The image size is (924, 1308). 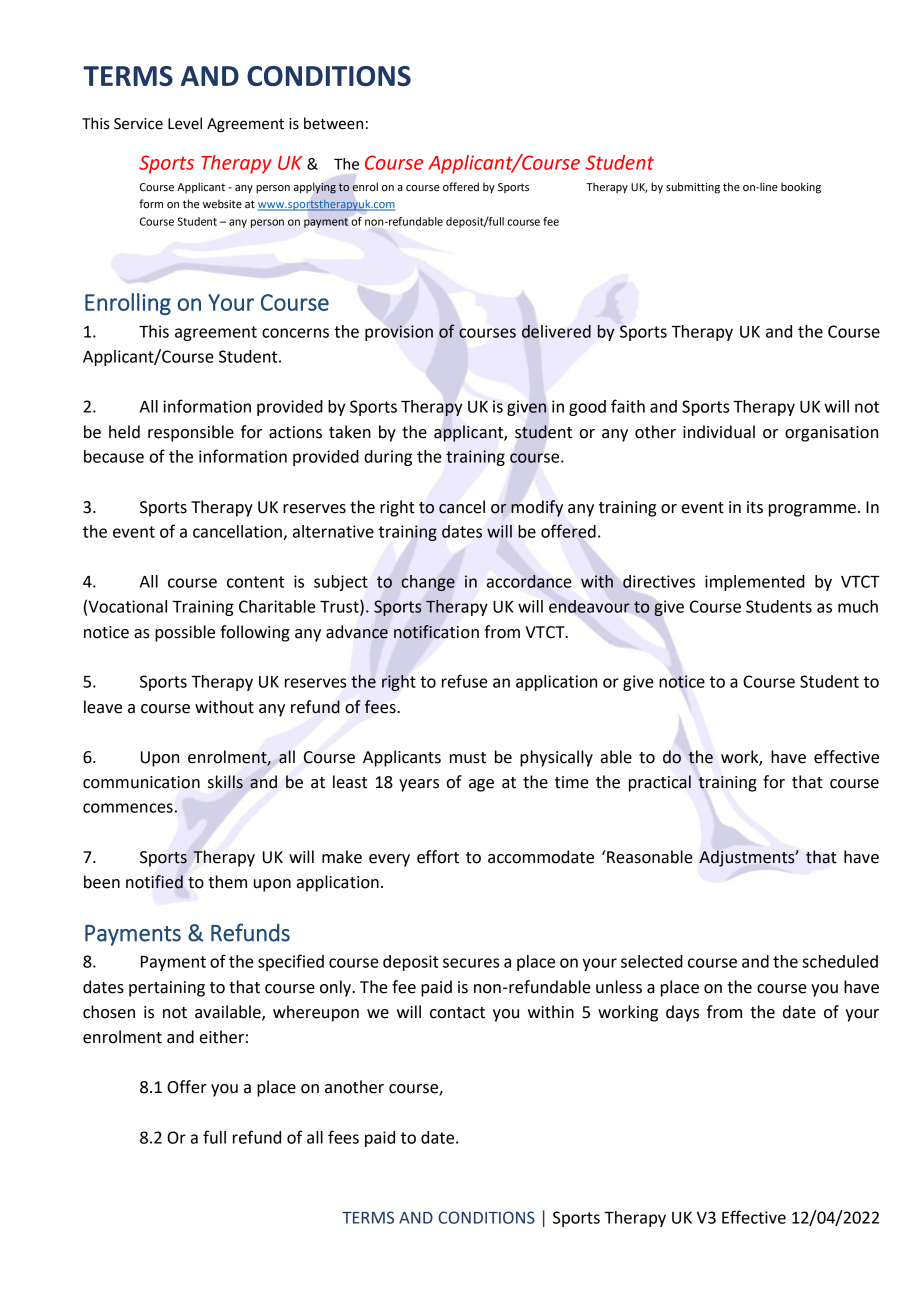 What do you see at coordinates (682, 1013) in the image?
I see `days` at bounding box center [682, 1013].
